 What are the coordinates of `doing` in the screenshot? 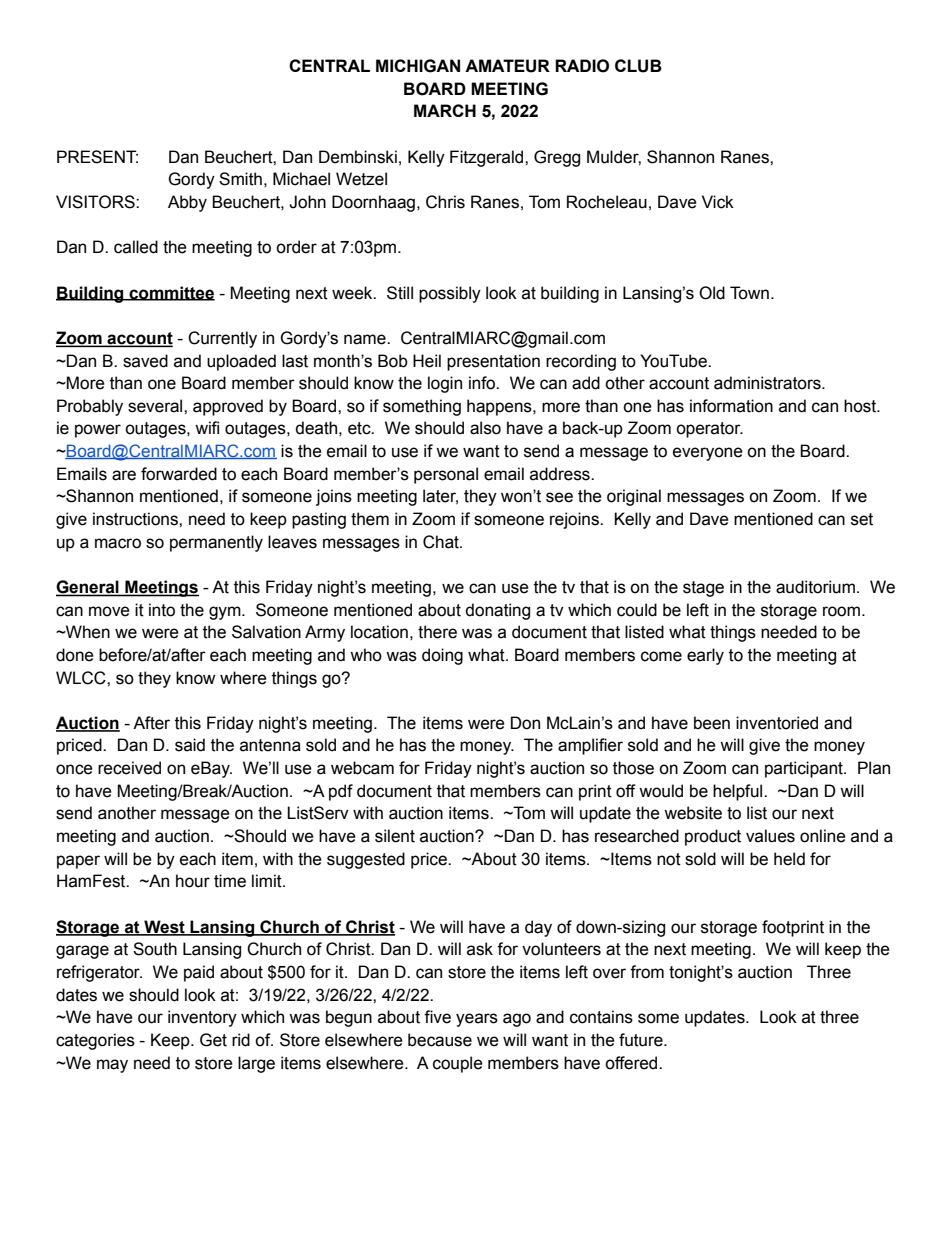 It's located at (442, 656).
